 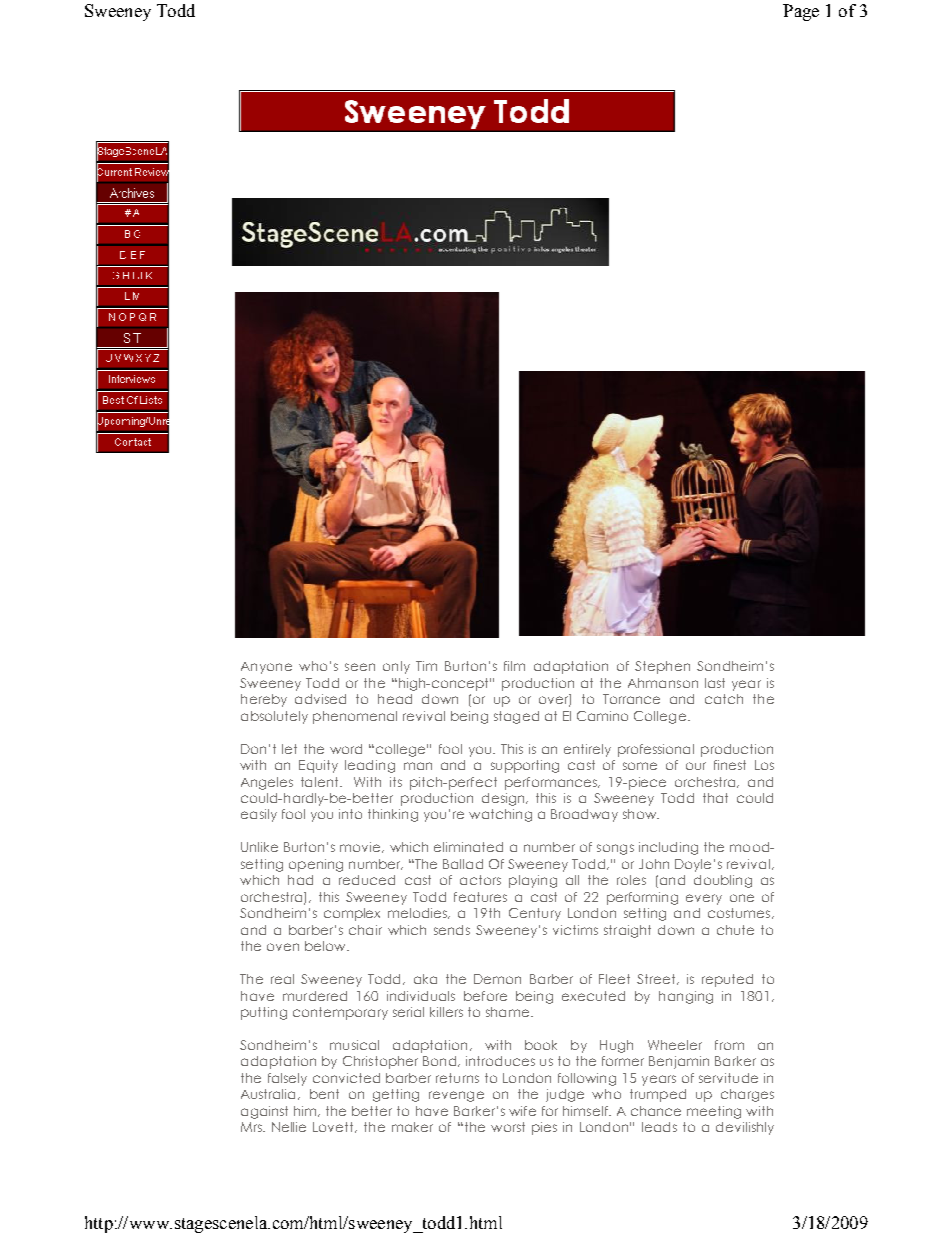 What do you see at coordinates (514, 666) in the screenshot?
I see `film` at bounding box center [514, 666].
